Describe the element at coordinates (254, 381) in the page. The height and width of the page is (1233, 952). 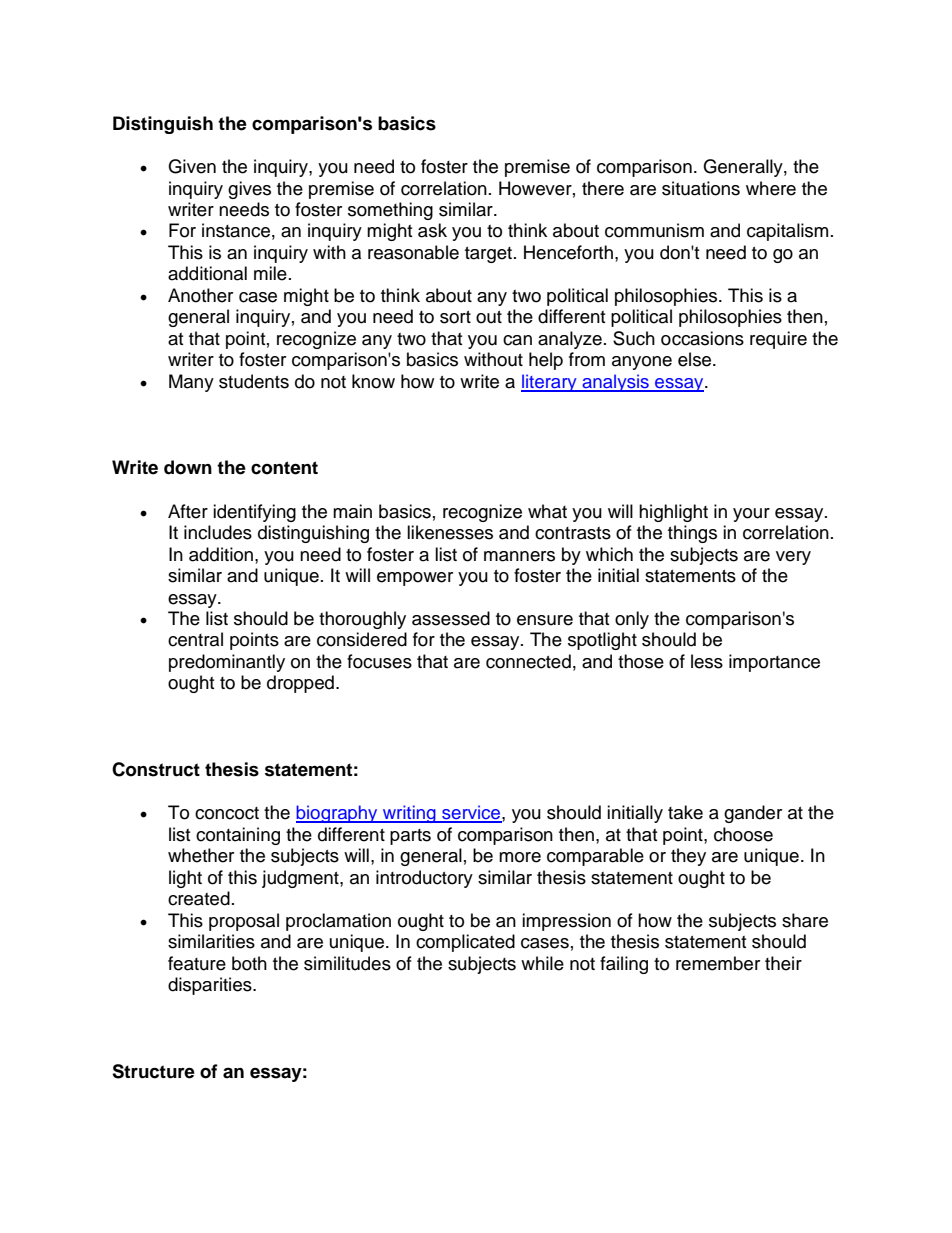
I see `students` at that location.
